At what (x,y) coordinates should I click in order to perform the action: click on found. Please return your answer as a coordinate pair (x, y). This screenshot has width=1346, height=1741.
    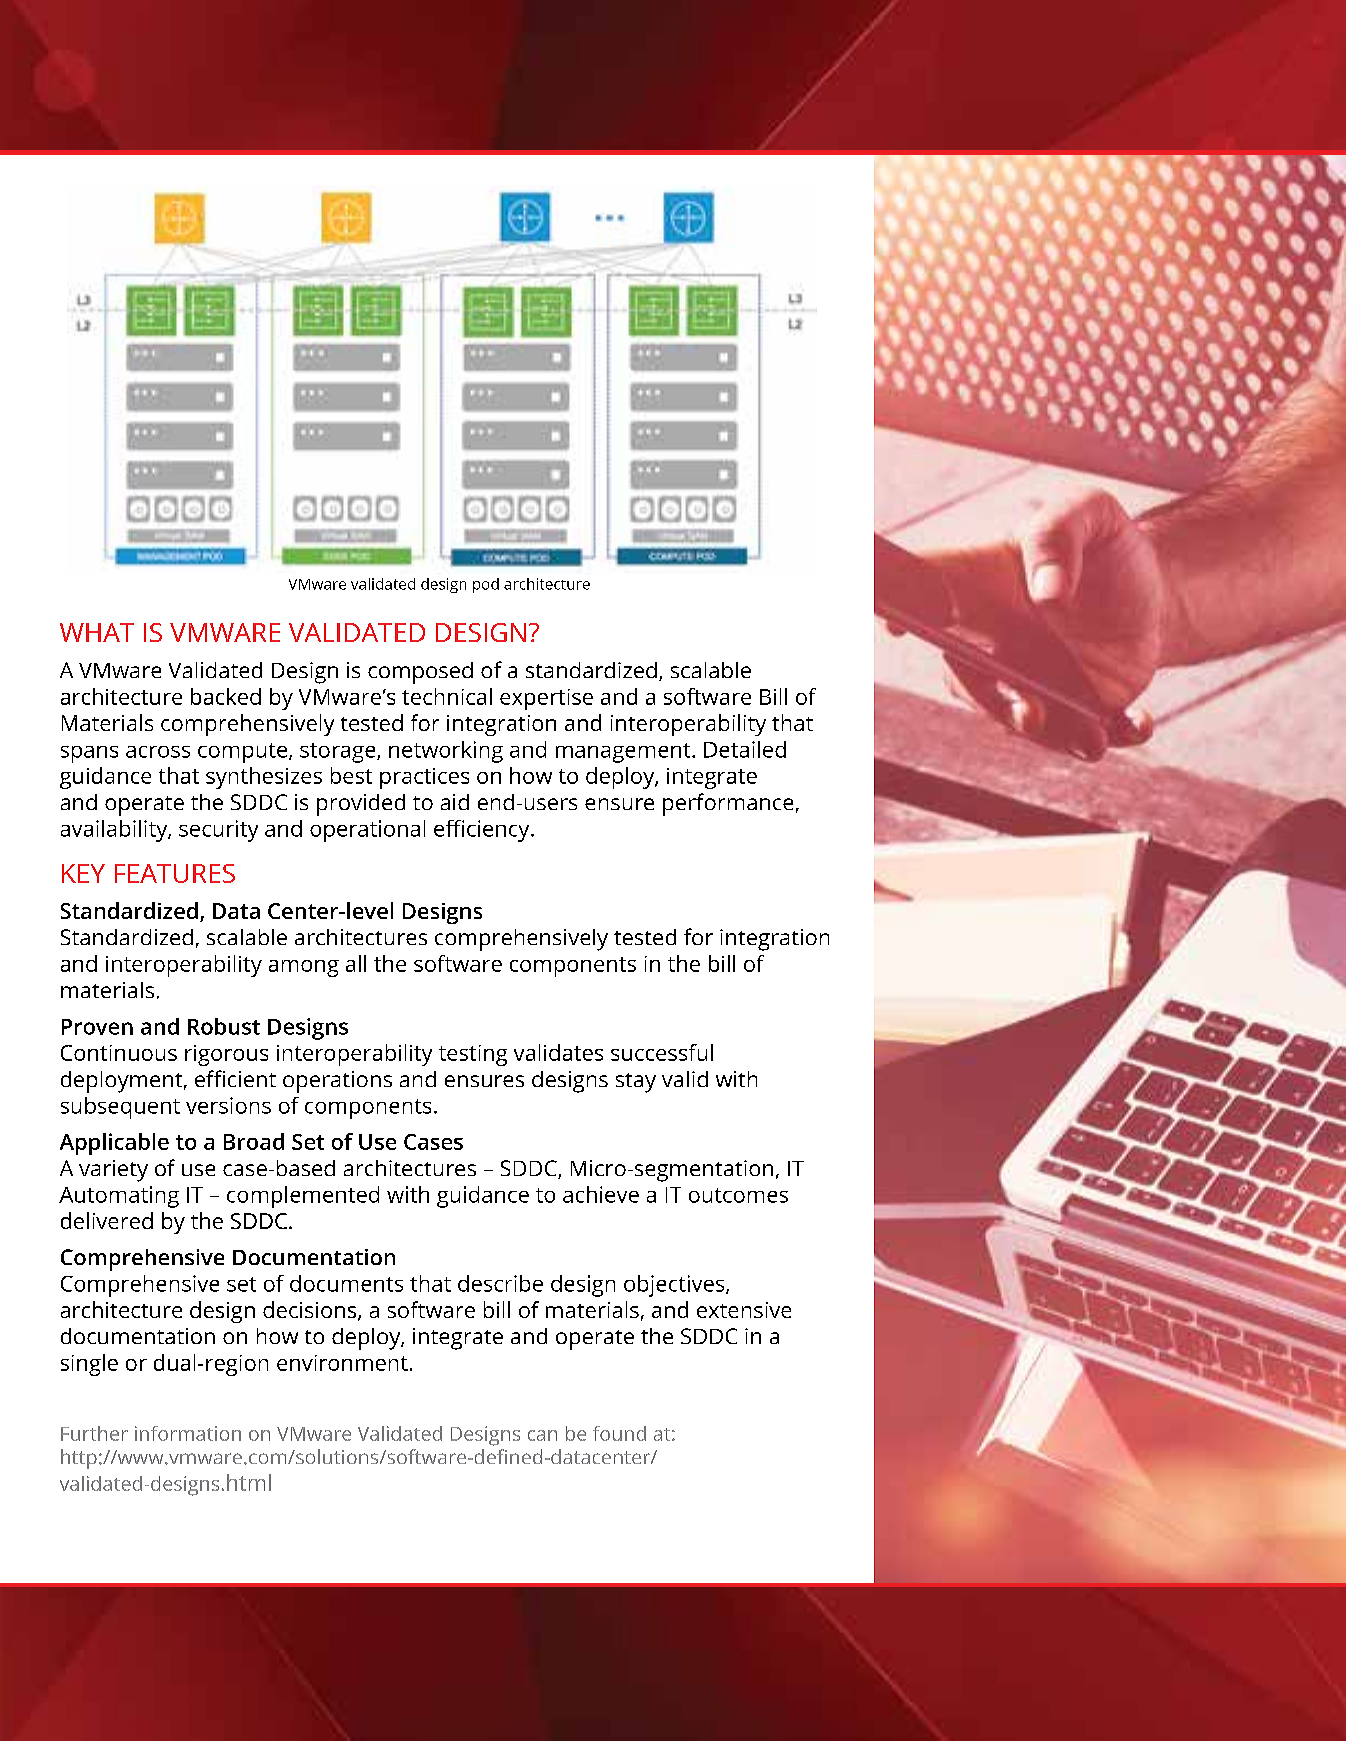
    Looking at the image, I should click on (619, 1433).
